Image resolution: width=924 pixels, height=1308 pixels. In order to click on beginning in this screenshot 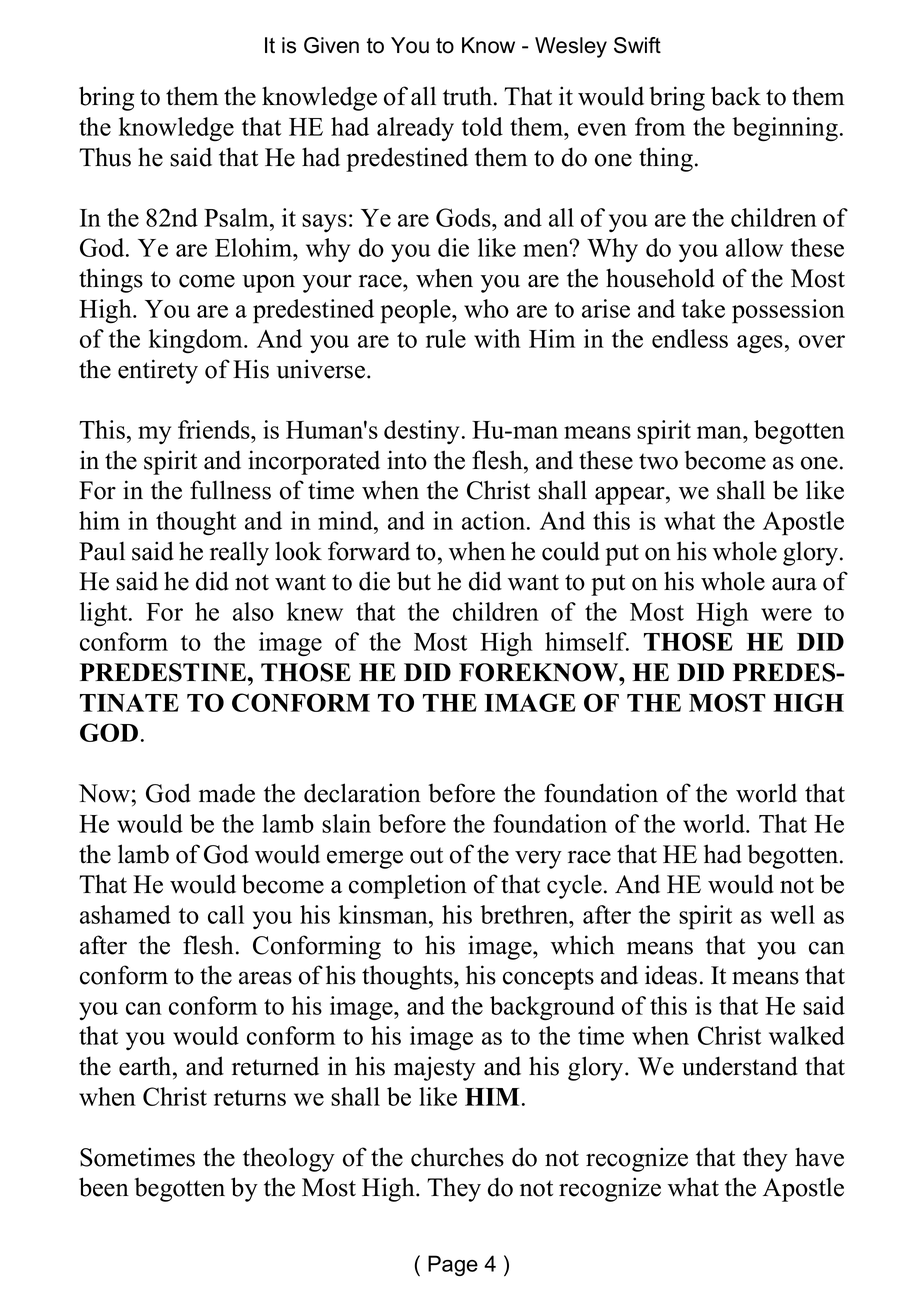, I will do `click(785, 129)`.
